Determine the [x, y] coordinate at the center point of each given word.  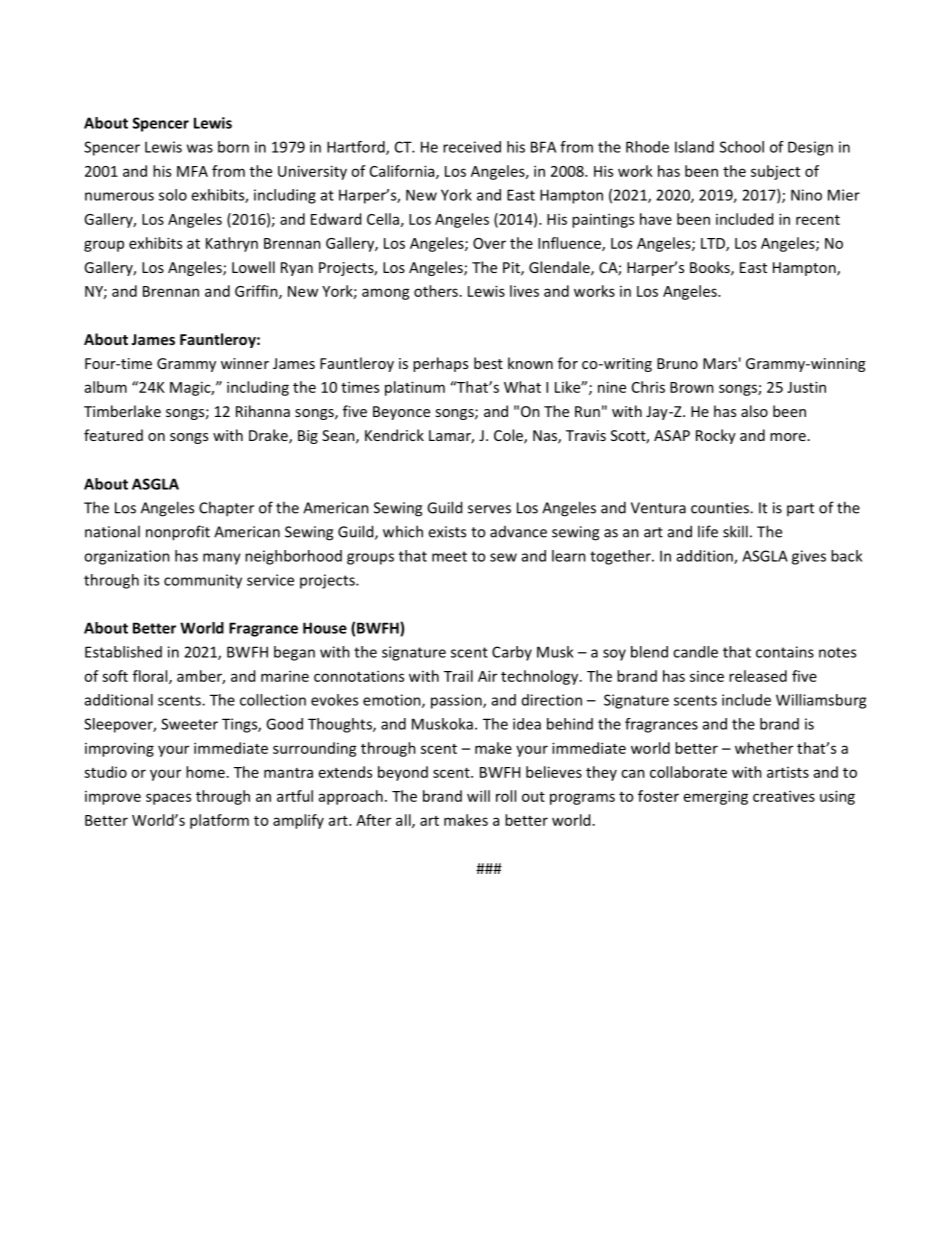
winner [245, 363]
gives [809, 557]
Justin [806, 387]
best [488, 363]
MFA [192, 171]
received [472, 147]
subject [775, 172]
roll [506, 796]
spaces [168, 799]
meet [449, 556]
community [203, 581]
